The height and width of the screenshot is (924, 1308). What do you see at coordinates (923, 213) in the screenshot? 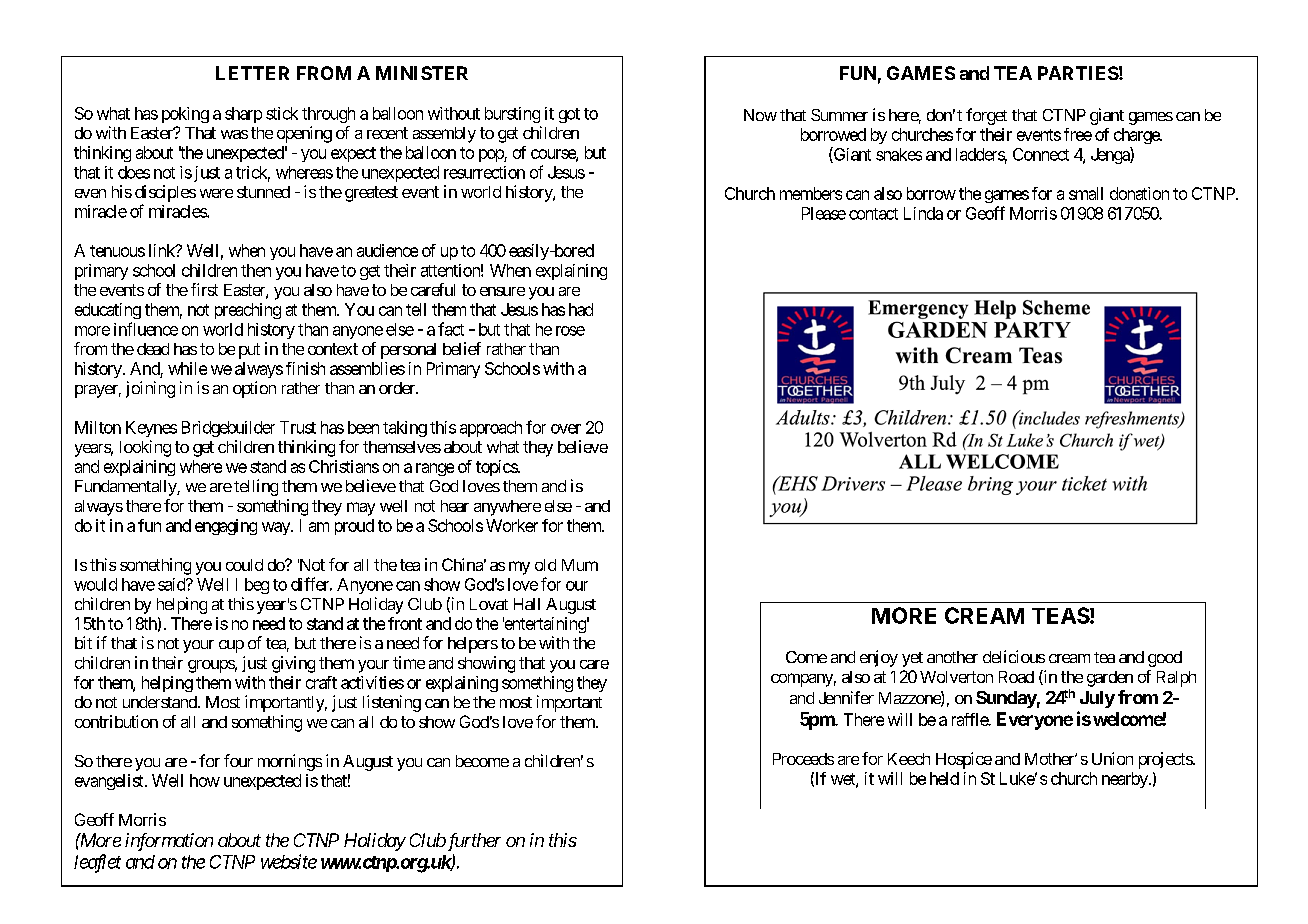
I see `Linda` at bounding box center [923, 213].
